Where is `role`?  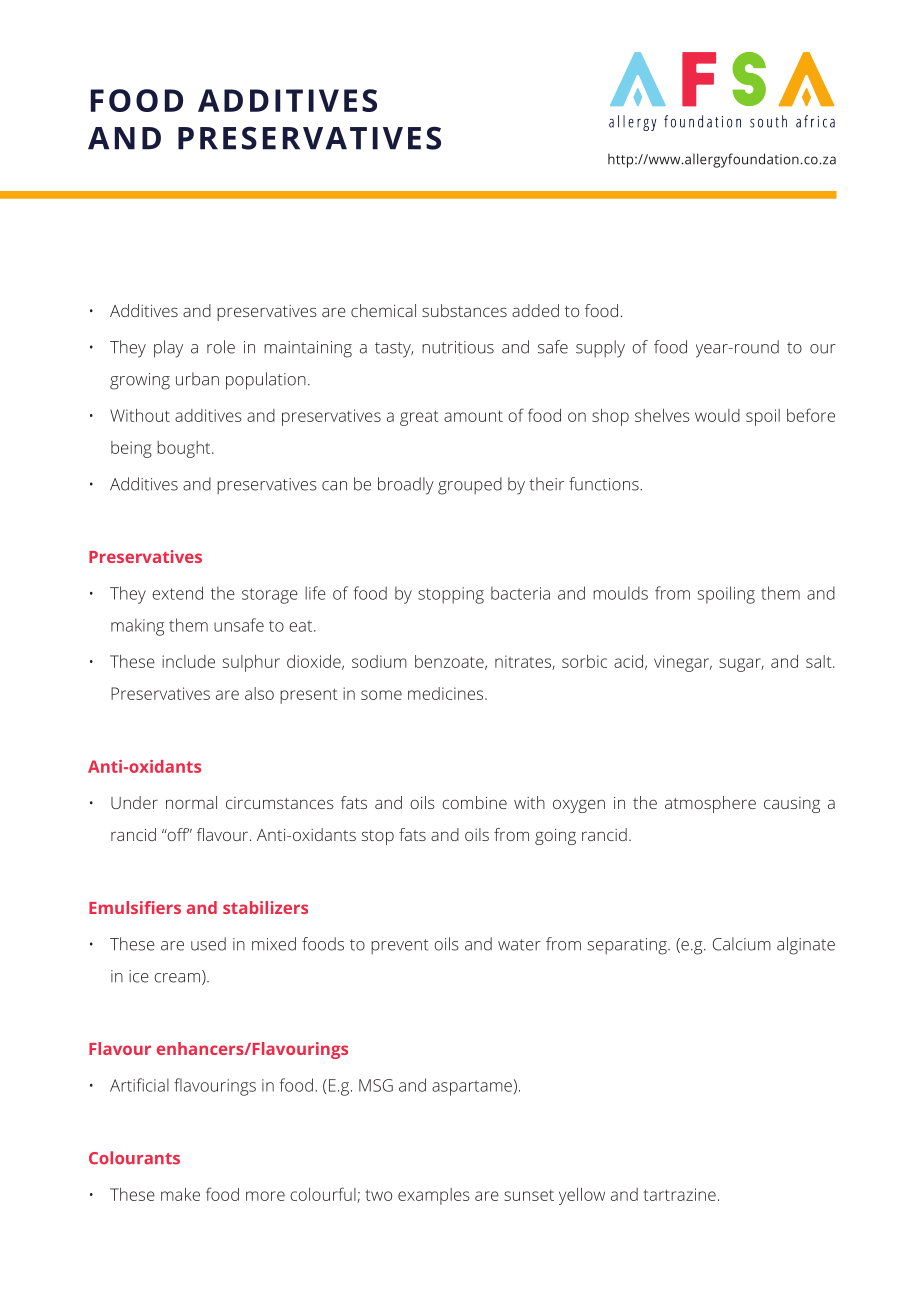
role is located at coordinates (221, 347).
